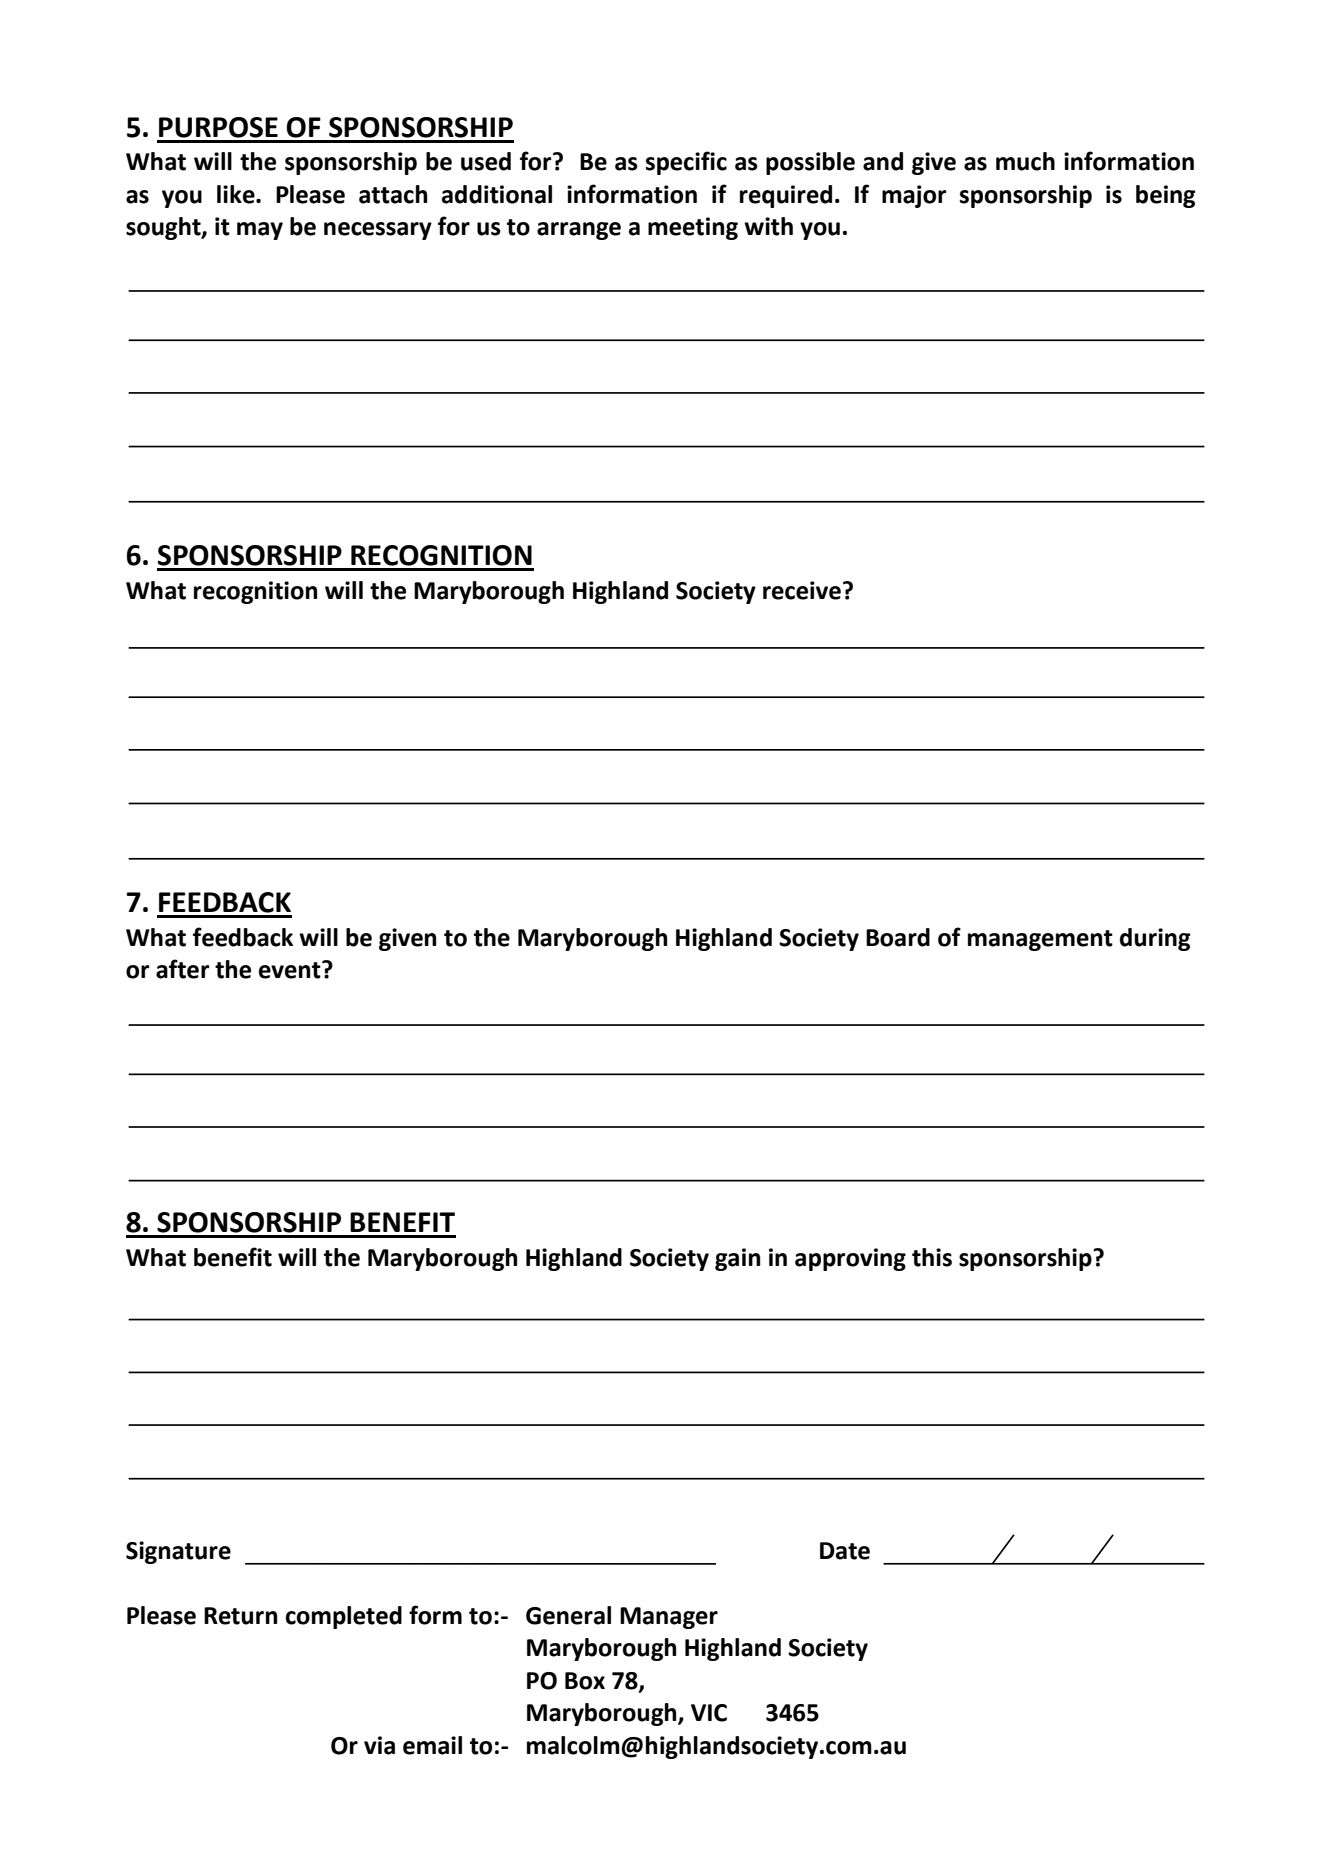 This image has width=1322, height=1870. I want to click on much, so click(1025, 161).
